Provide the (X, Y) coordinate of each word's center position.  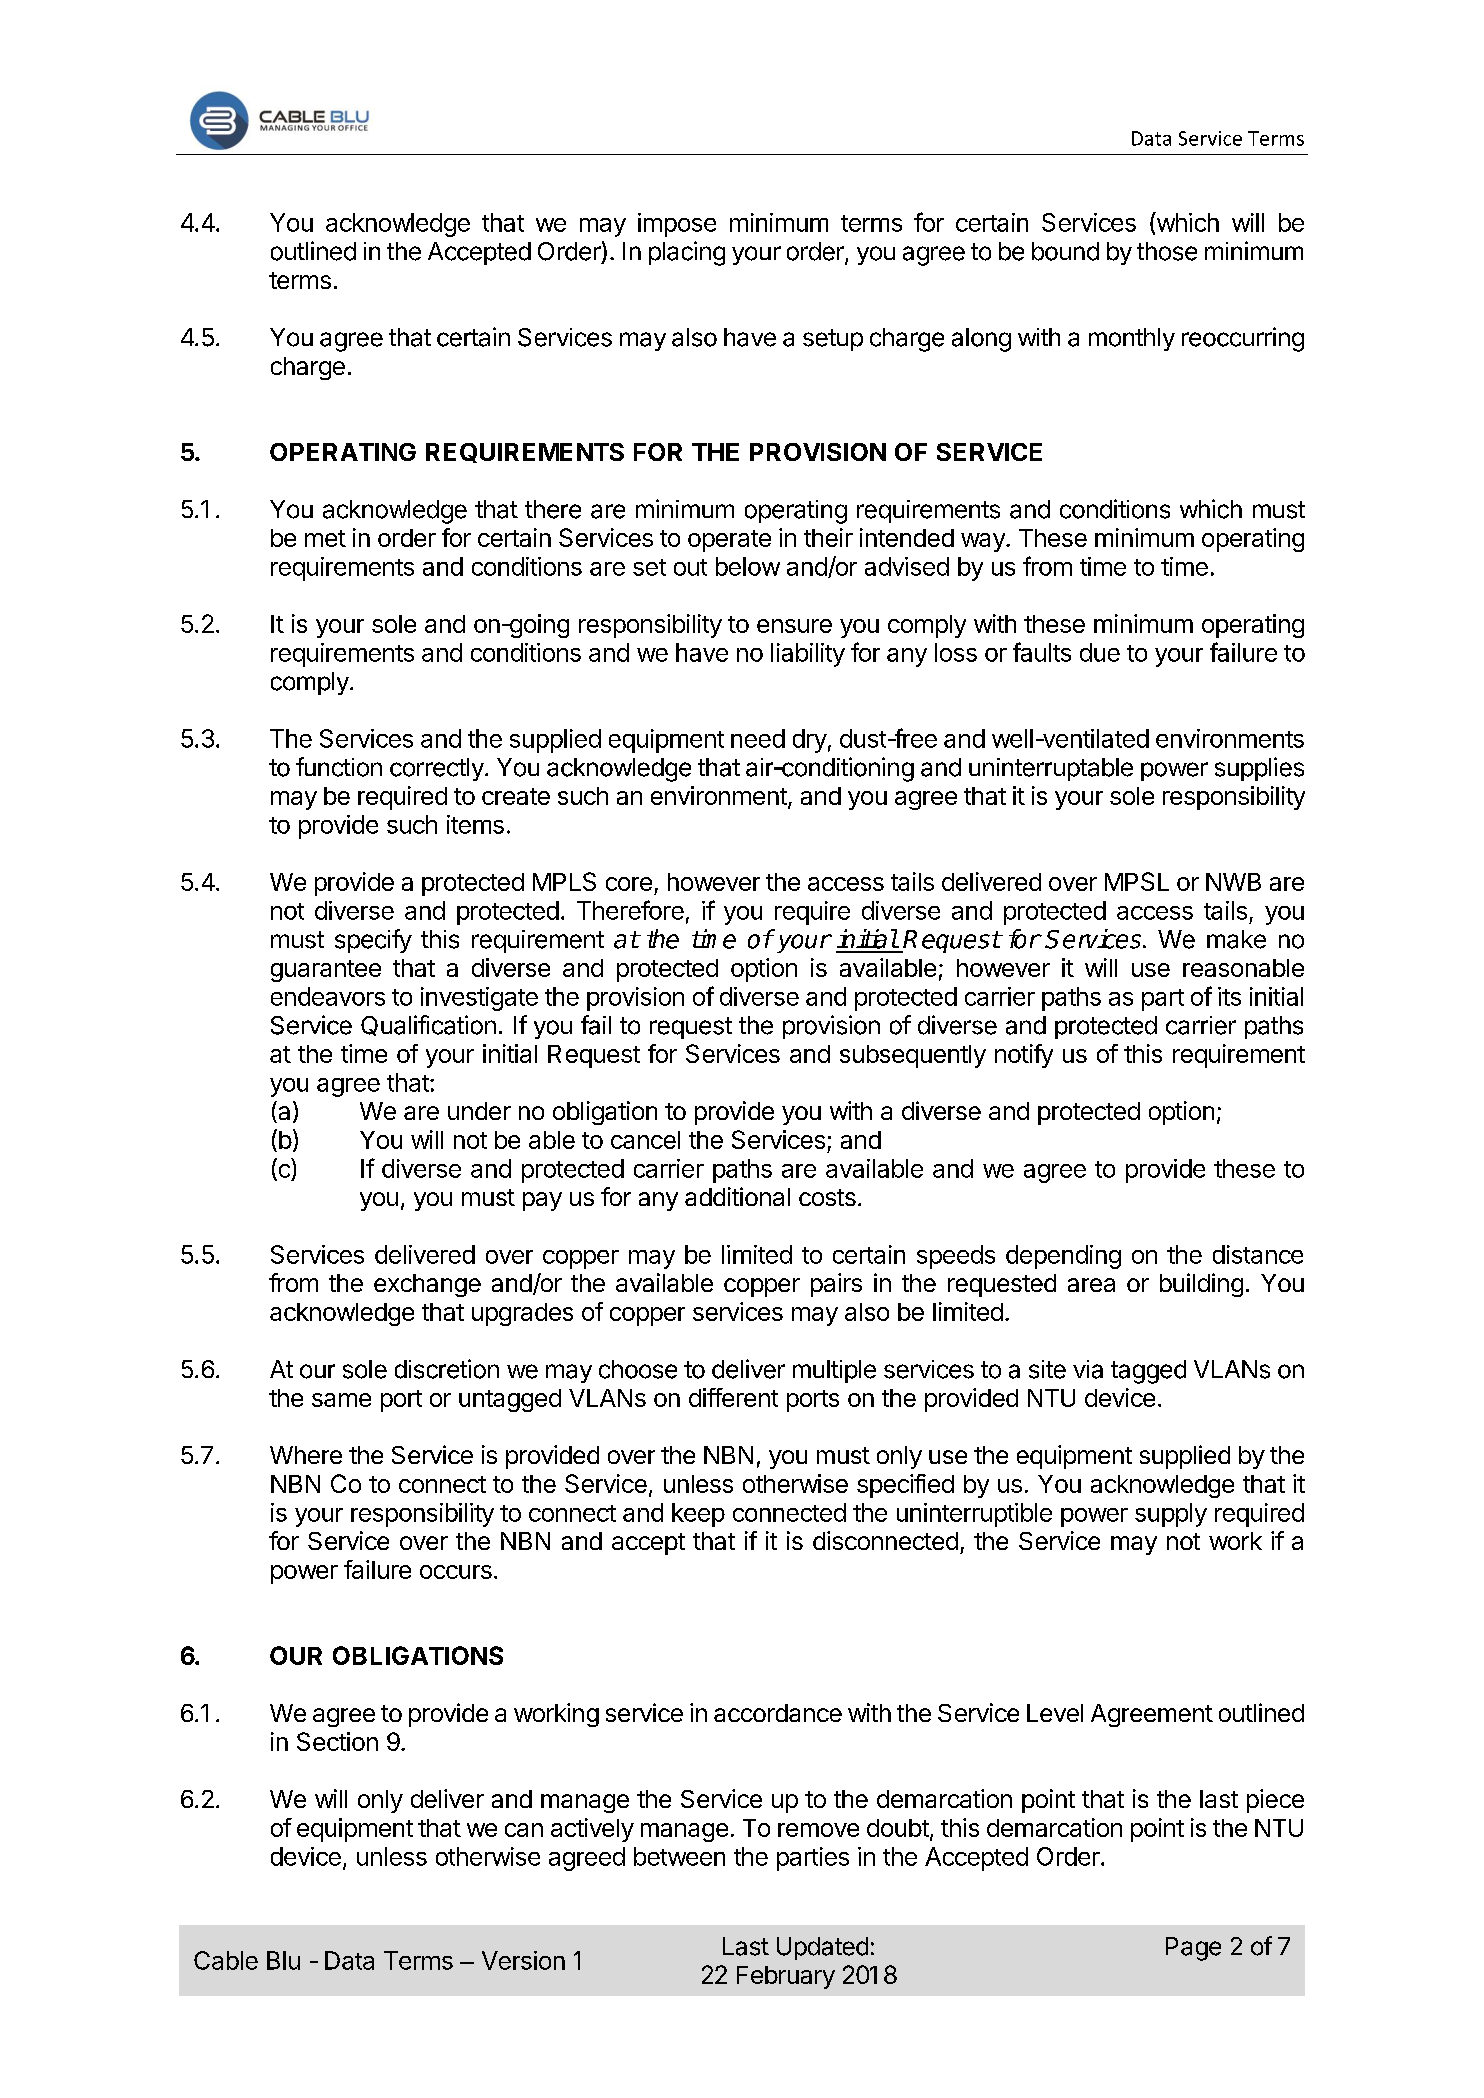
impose (677, 225)
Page (1193, 1949)
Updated (822, 1948)
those (1167, 251)
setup (833, 340)
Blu (283, 1960)
